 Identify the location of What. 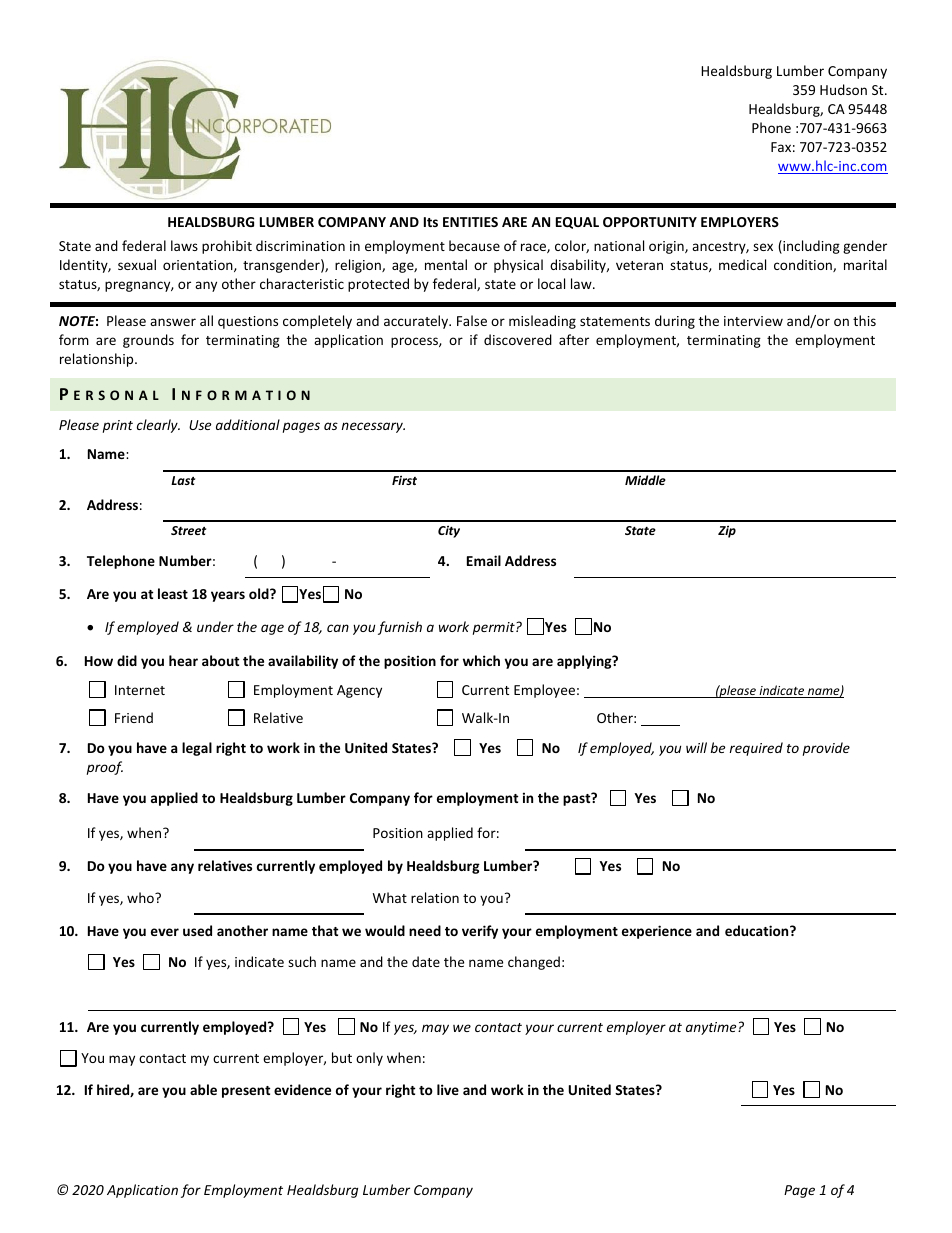
(390, 897).
